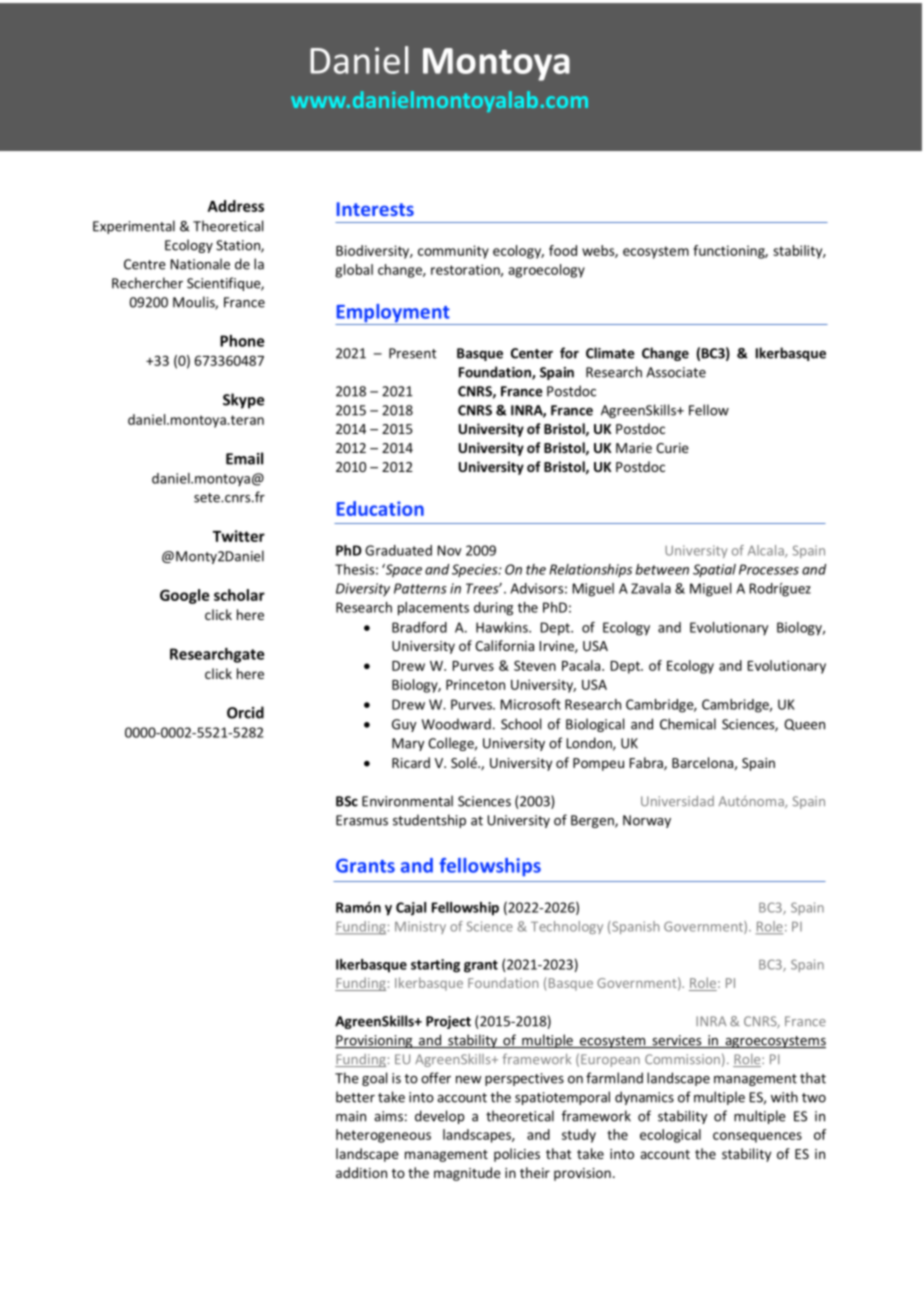  What do you see at coordinates (239, 536) in the screenshot?
I see `Twitter` at bounding box center [239, 536].
